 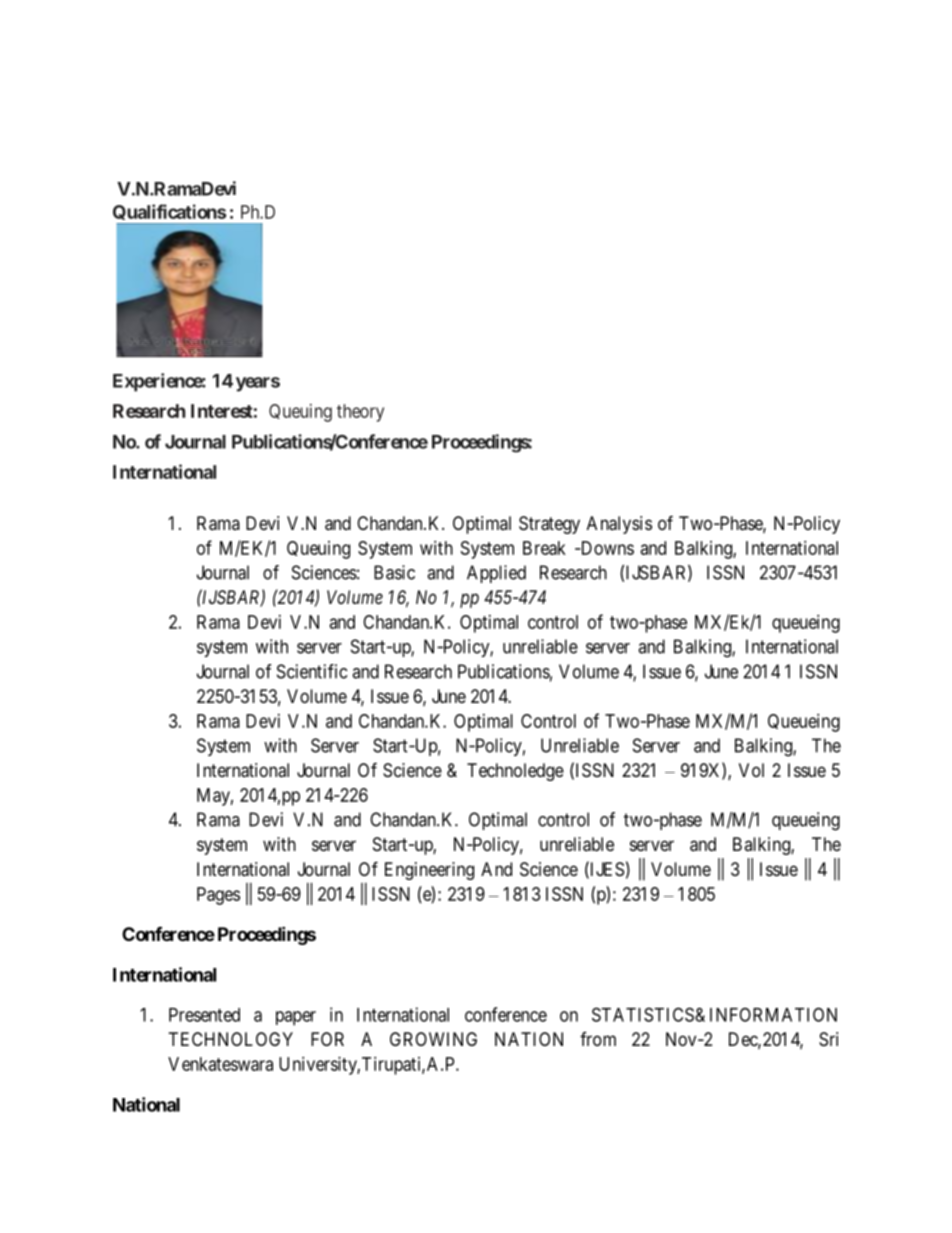 What do you see at coordinates (496, 574) in the document?
I see `Applied` at bounding box center [496, 574].
